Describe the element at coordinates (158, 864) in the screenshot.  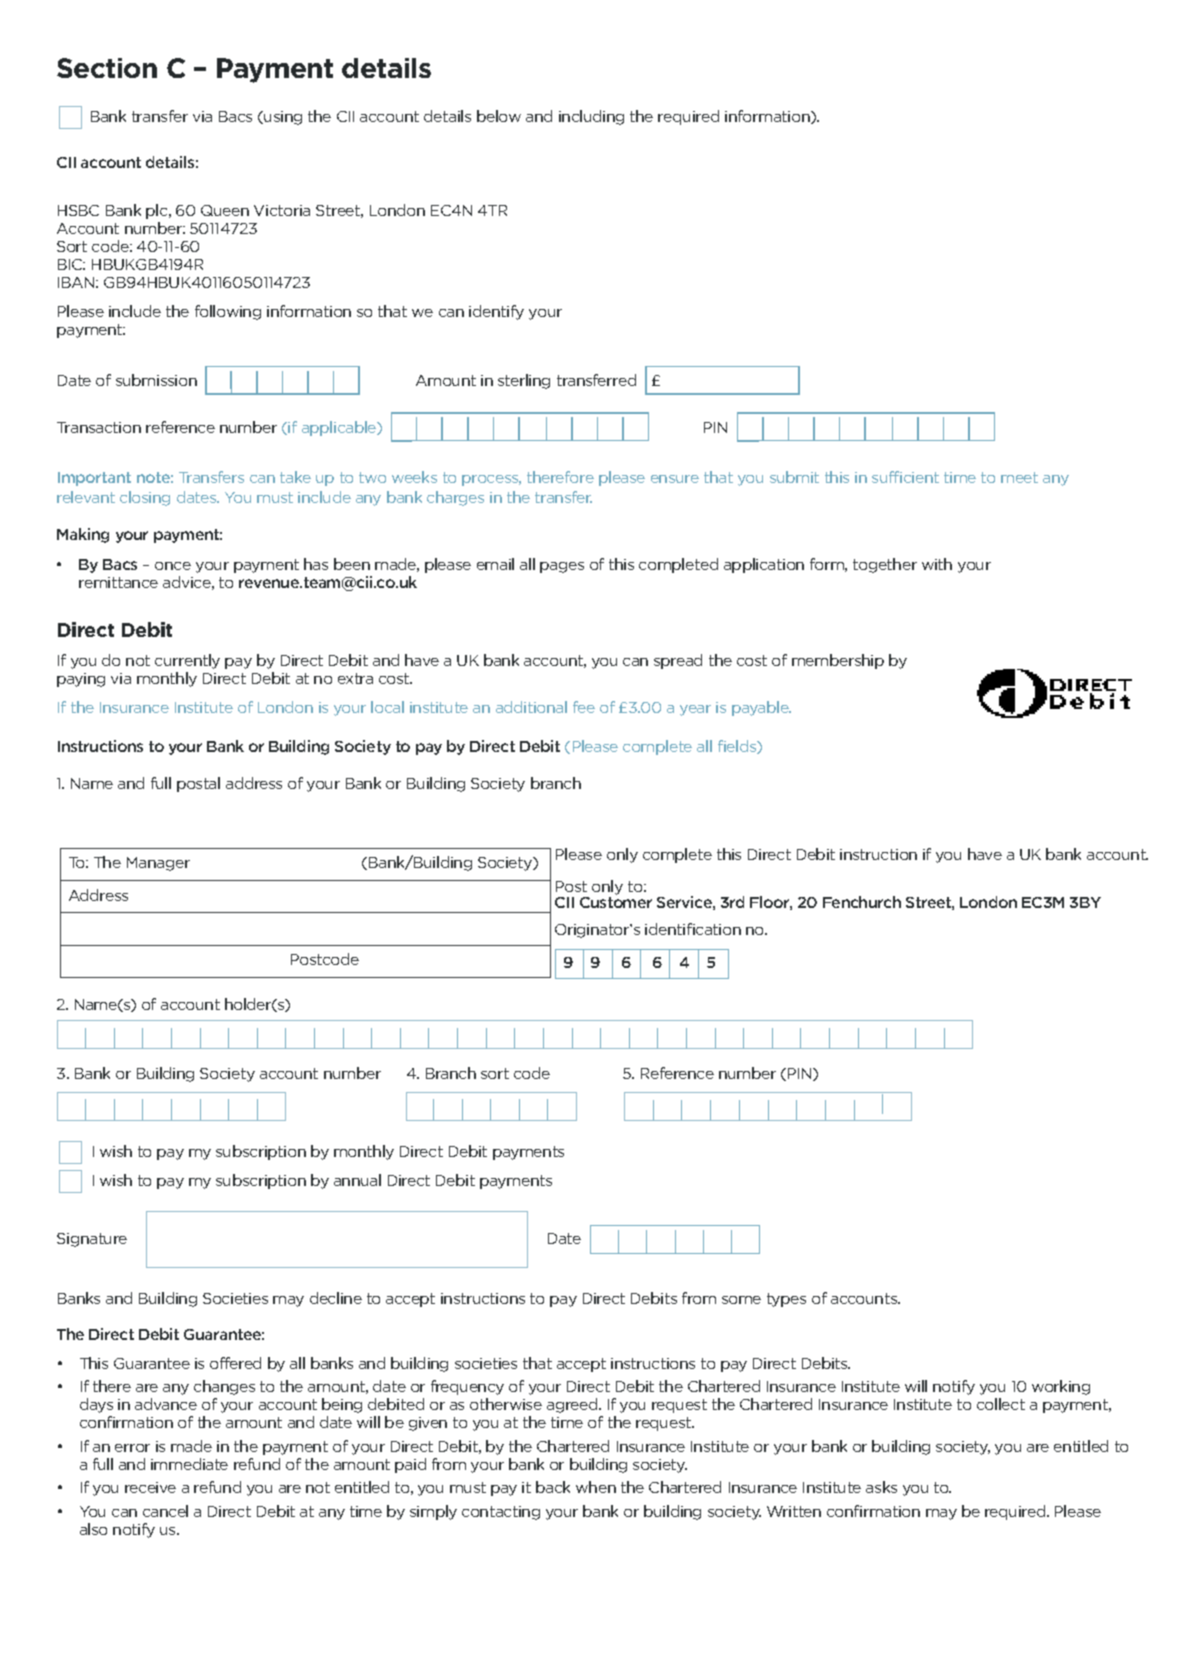
I see `Manager` at that location.
